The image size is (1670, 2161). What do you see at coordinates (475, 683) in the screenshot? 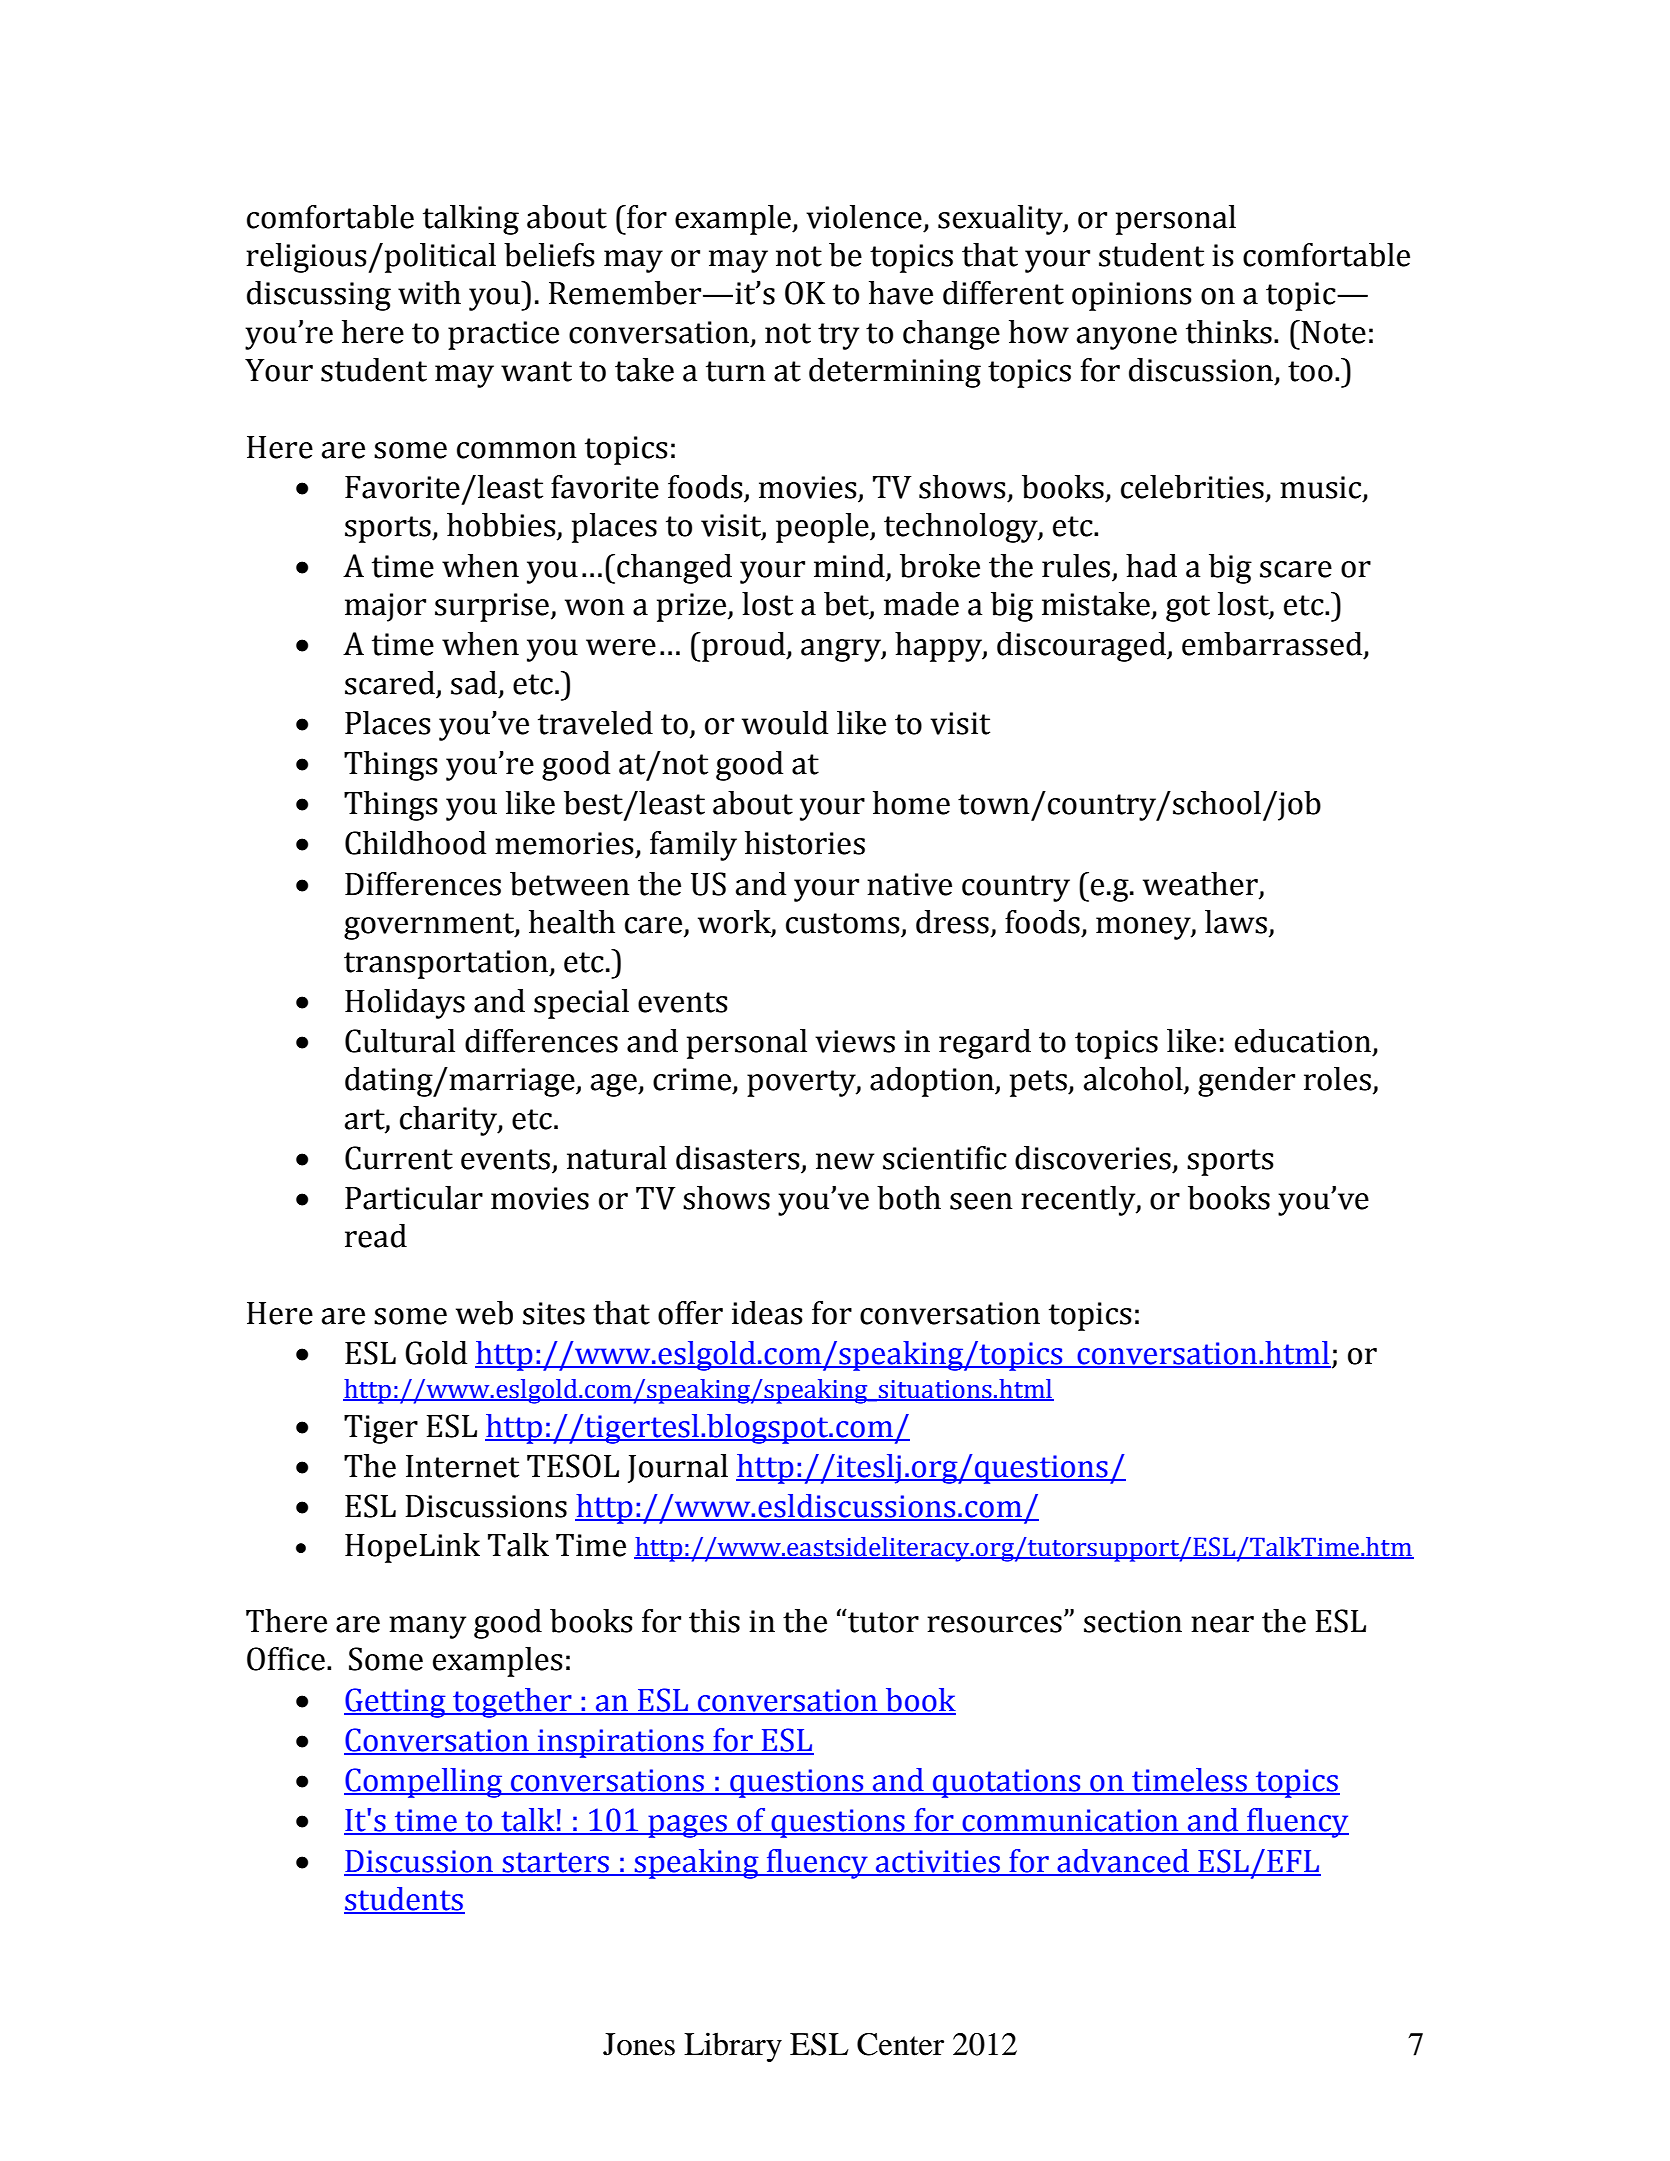
I see `sad` at bounding box center [475, 683].
